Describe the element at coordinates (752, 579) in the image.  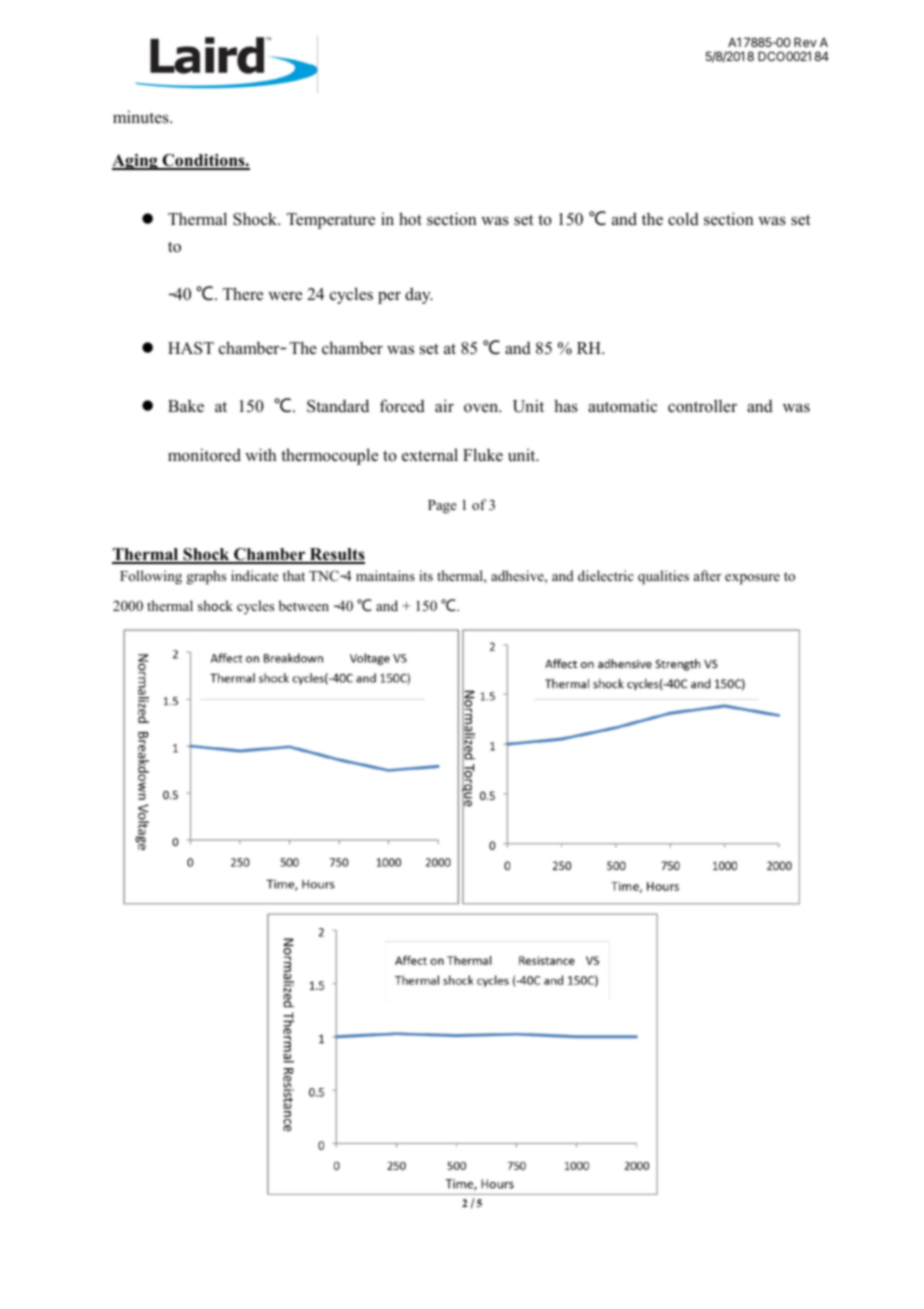
I see `exposure` at that location.
